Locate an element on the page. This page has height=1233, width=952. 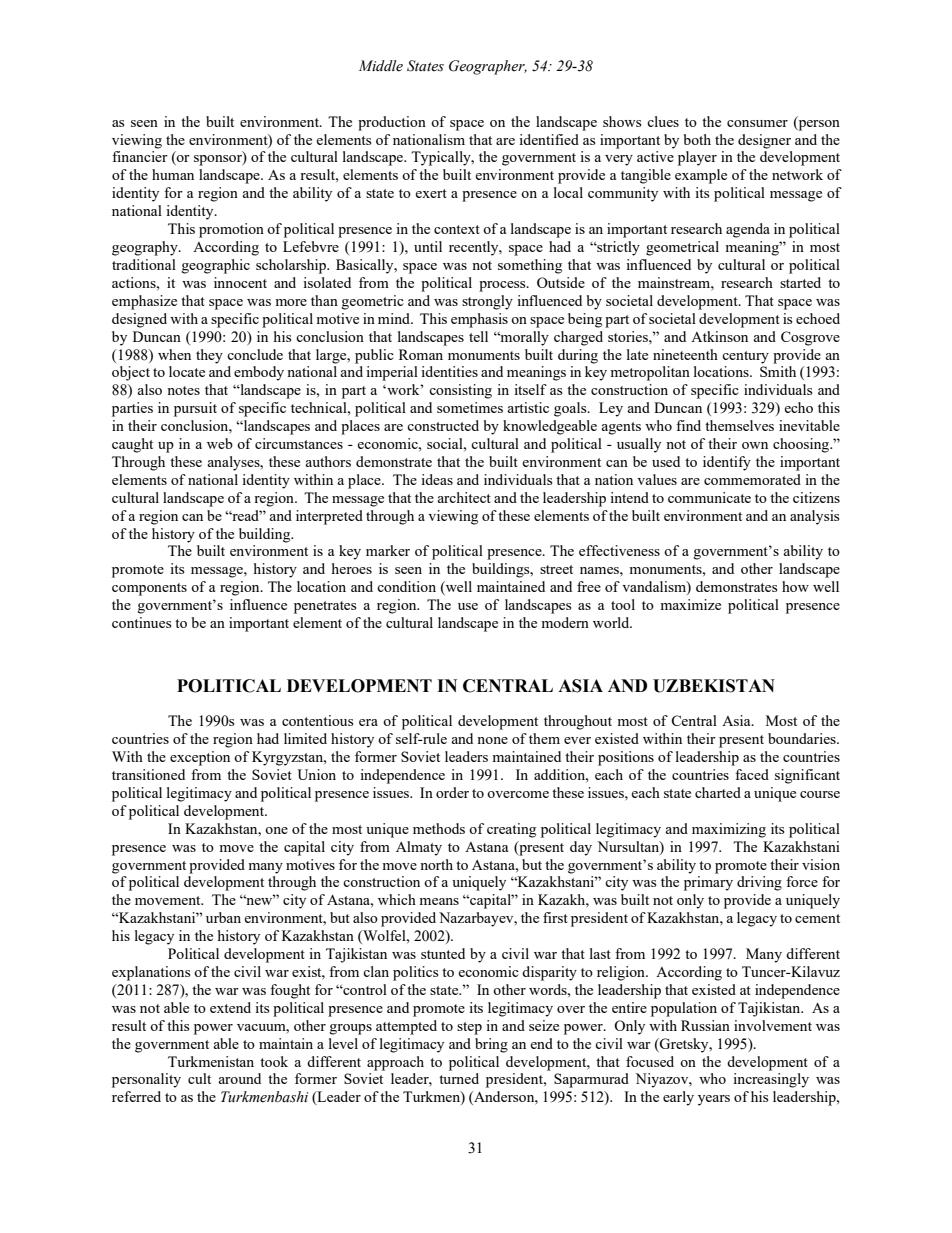
sometimes is located at coordinates (470, 407).
